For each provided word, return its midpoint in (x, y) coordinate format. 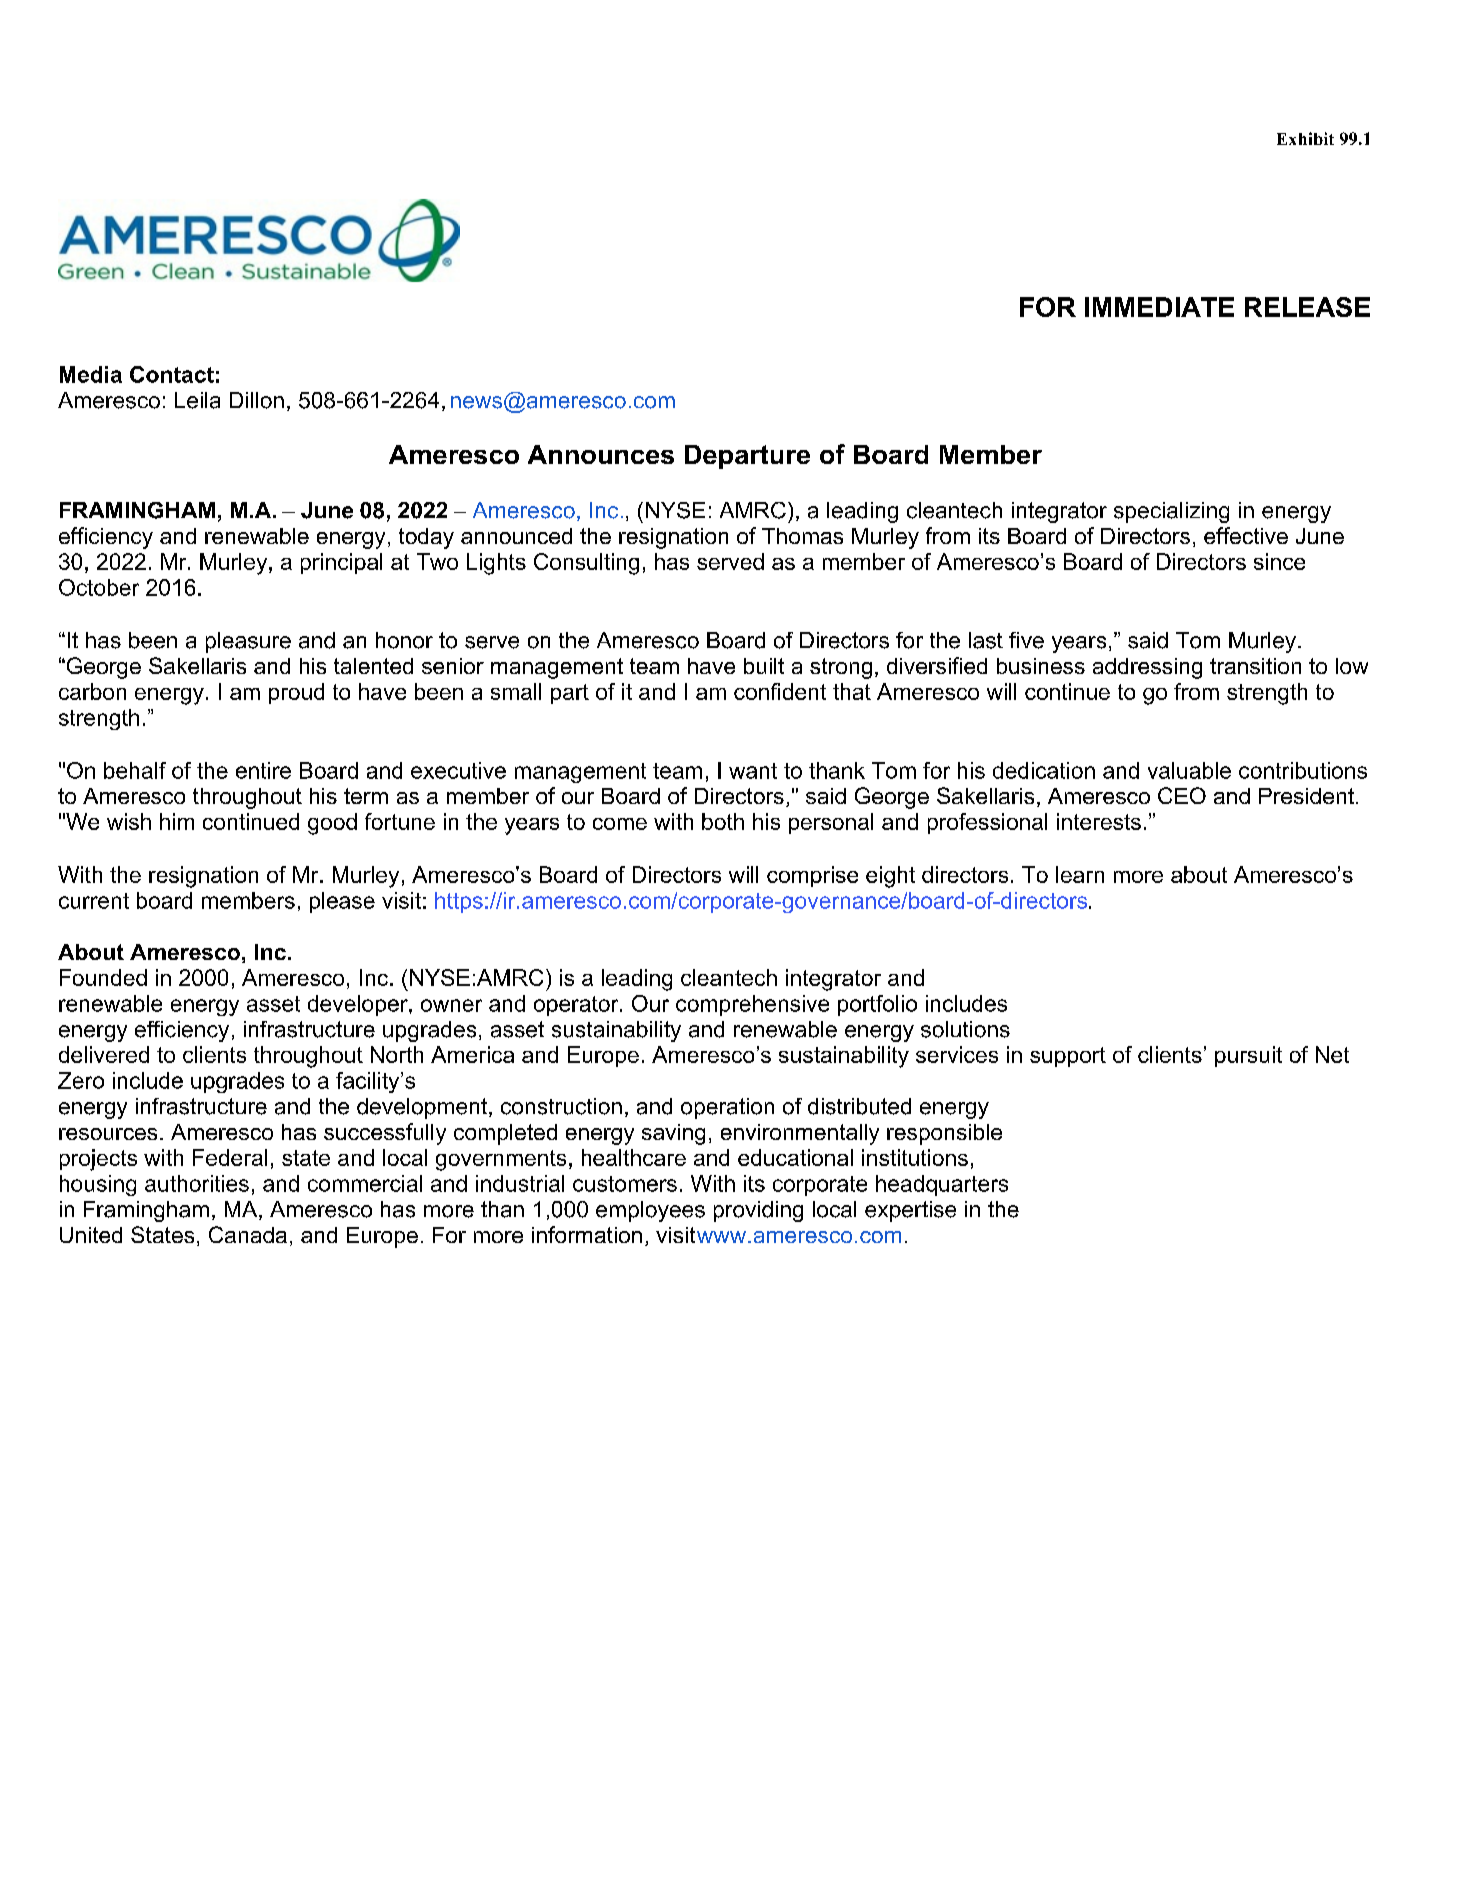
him (177, 821)
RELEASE (1307, 307)
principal (341, 563)
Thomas (802, 536)
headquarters (942, 1185)
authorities (197, 1183)
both (723, 821)
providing (758, 1211)
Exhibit (1305, 138)
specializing (1171, 512)
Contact (172, 374)
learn (1080, 874)
